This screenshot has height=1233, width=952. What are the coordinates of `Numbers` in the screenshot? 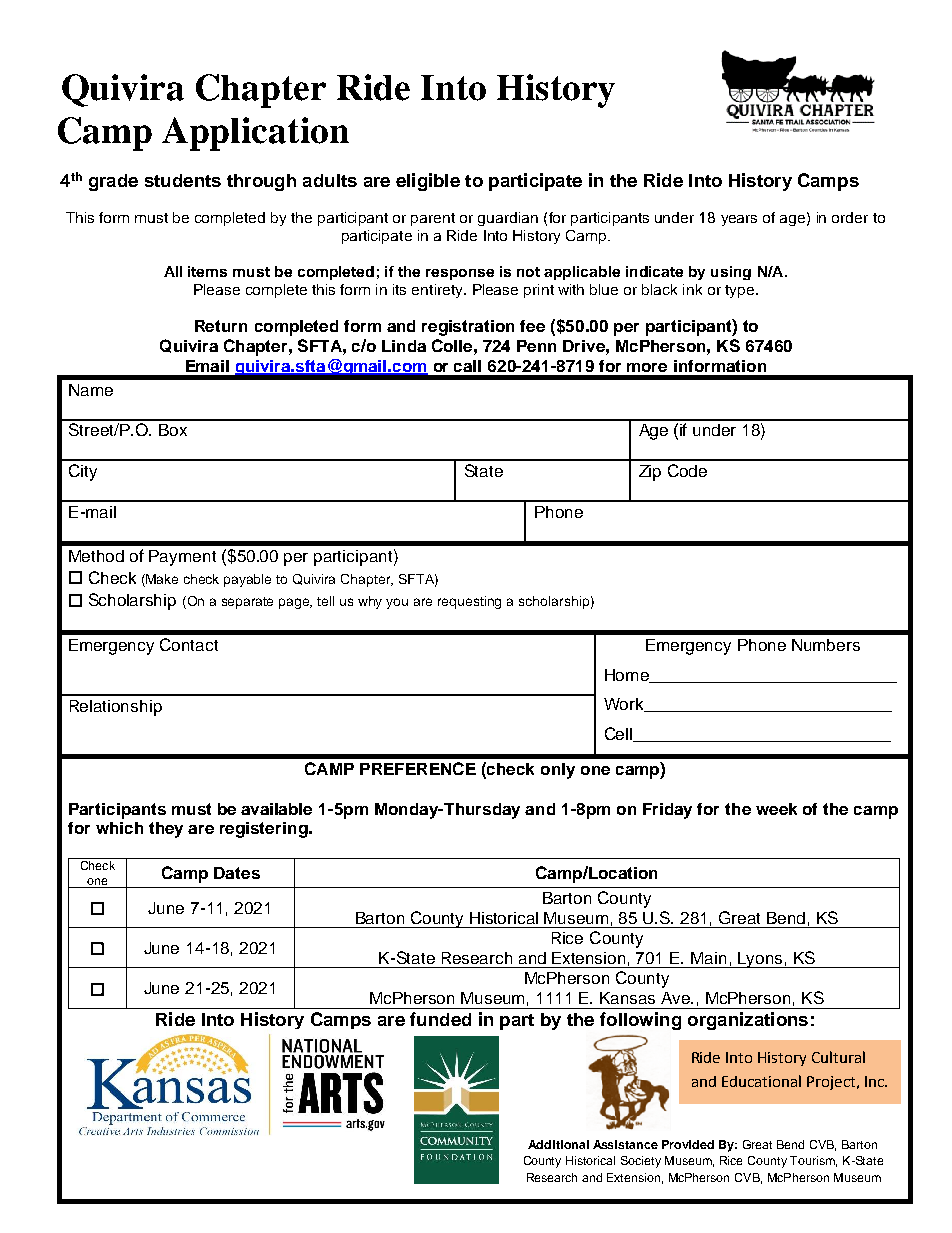 It's located at (826, 645).
